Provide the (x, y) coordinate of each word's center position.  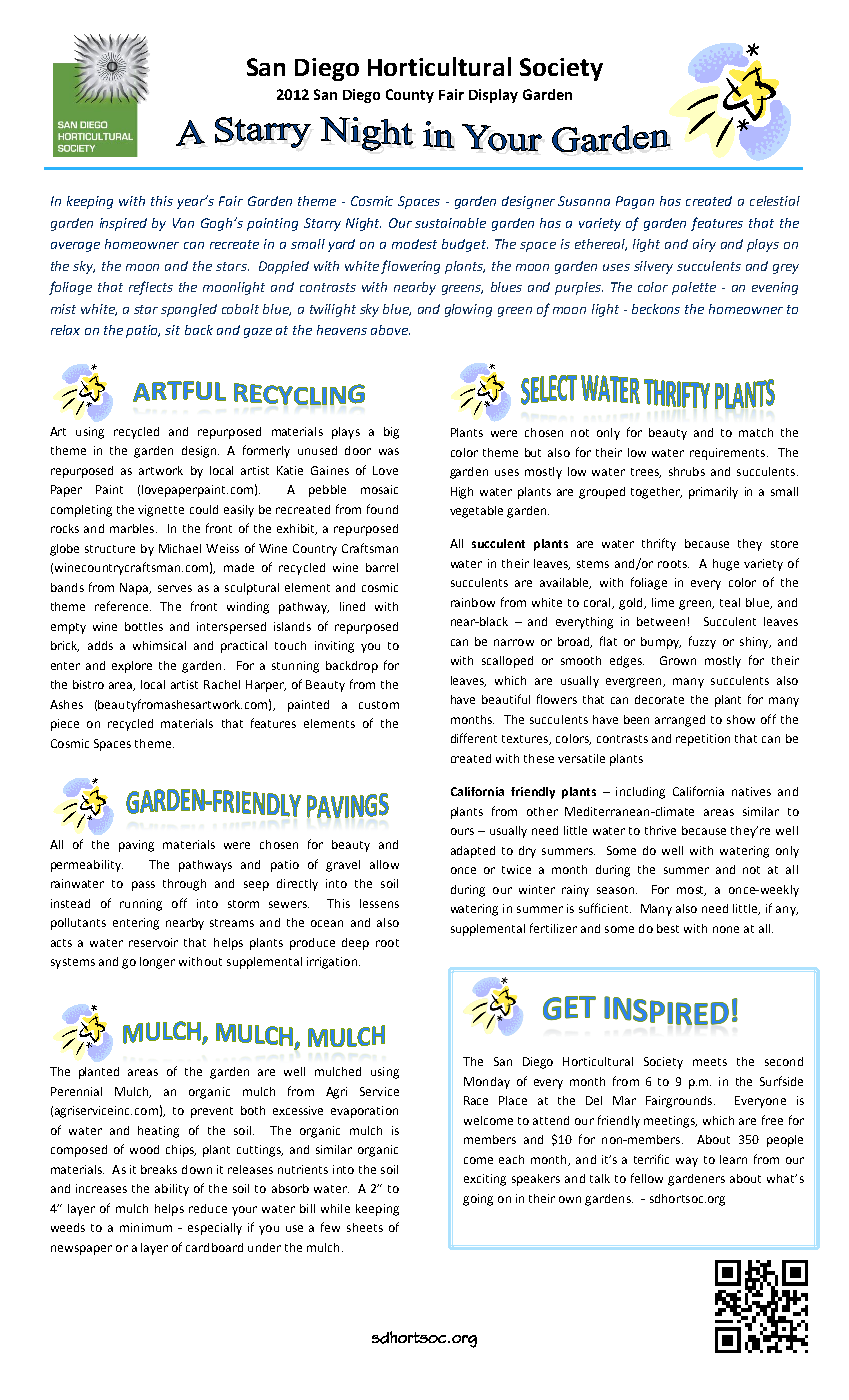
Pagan (635, 202)
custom (379, 705)
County (410, 96)
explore (132, 667)
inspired (123, 224)
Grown (678, 660)
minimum (146, 1227)
